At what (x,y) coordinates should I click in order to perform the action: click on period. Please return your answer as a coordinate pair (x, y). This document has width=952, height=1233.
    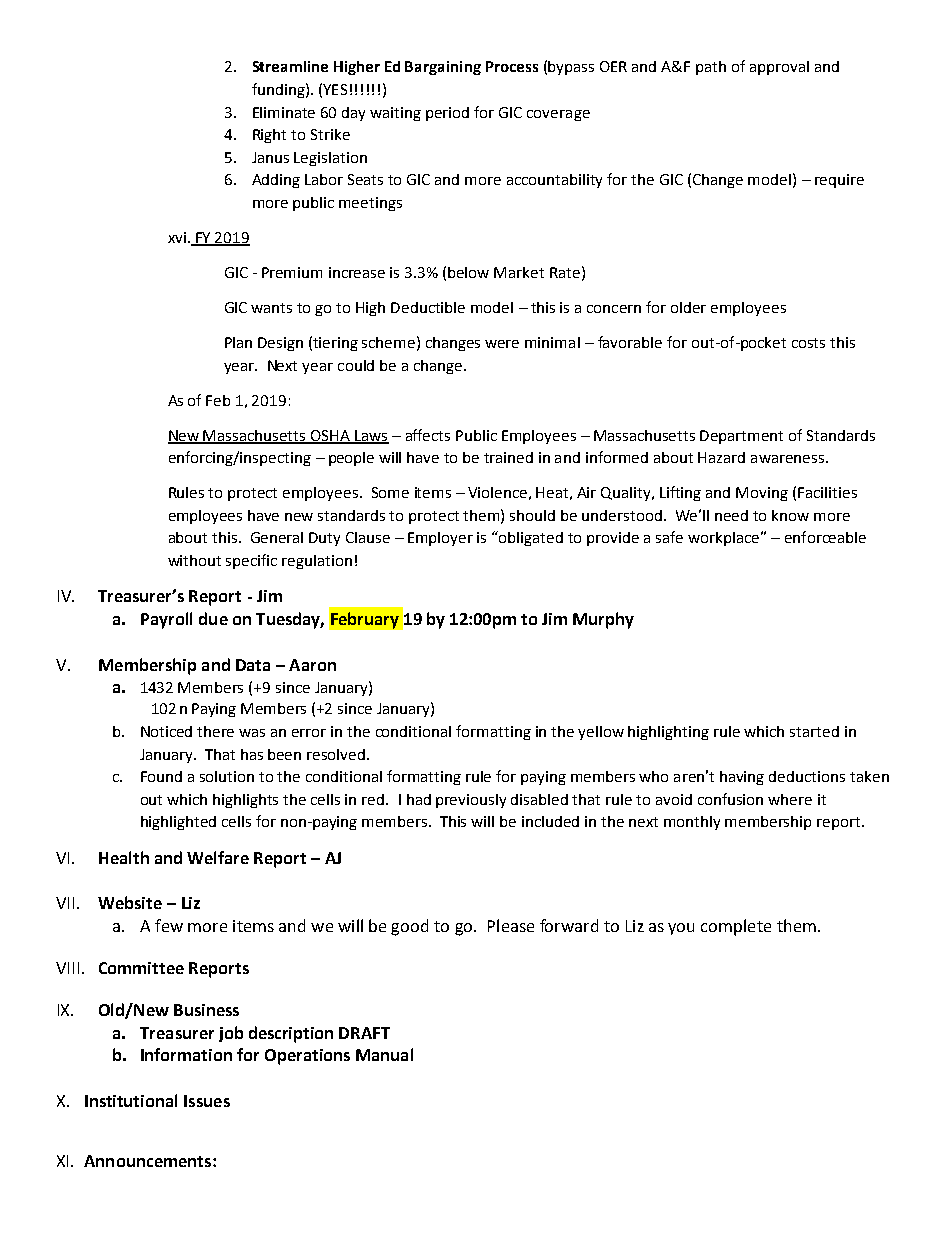
    Looking at the image, I should click on (447, 114).
